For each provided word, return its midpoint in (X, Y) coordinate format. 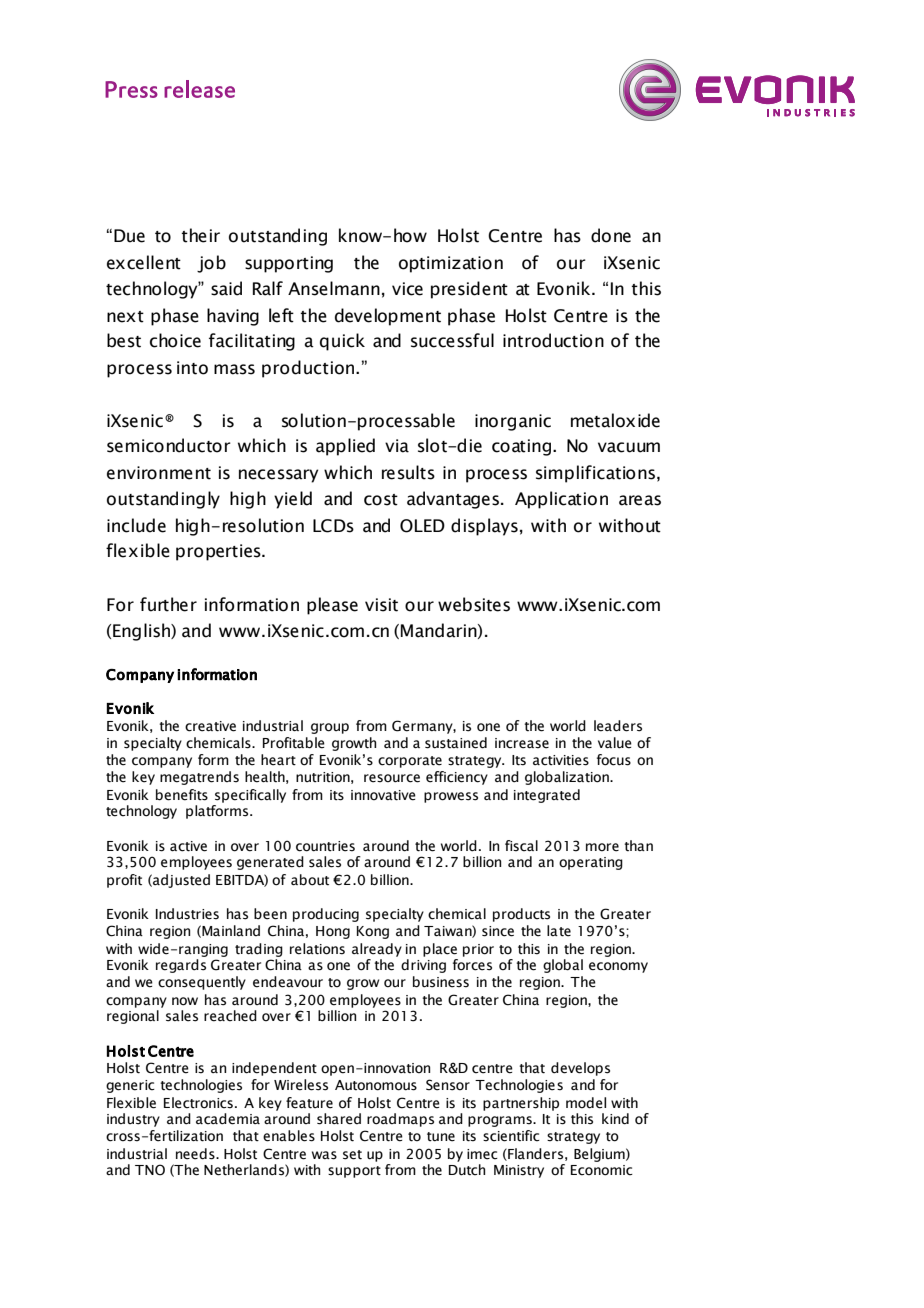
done (611, 235)
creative (210, 726)
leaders (618, 726)
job (211, 264)
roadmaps (400, 1120)
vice (407, 289)
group (330, 728)
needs (196, 1154)
